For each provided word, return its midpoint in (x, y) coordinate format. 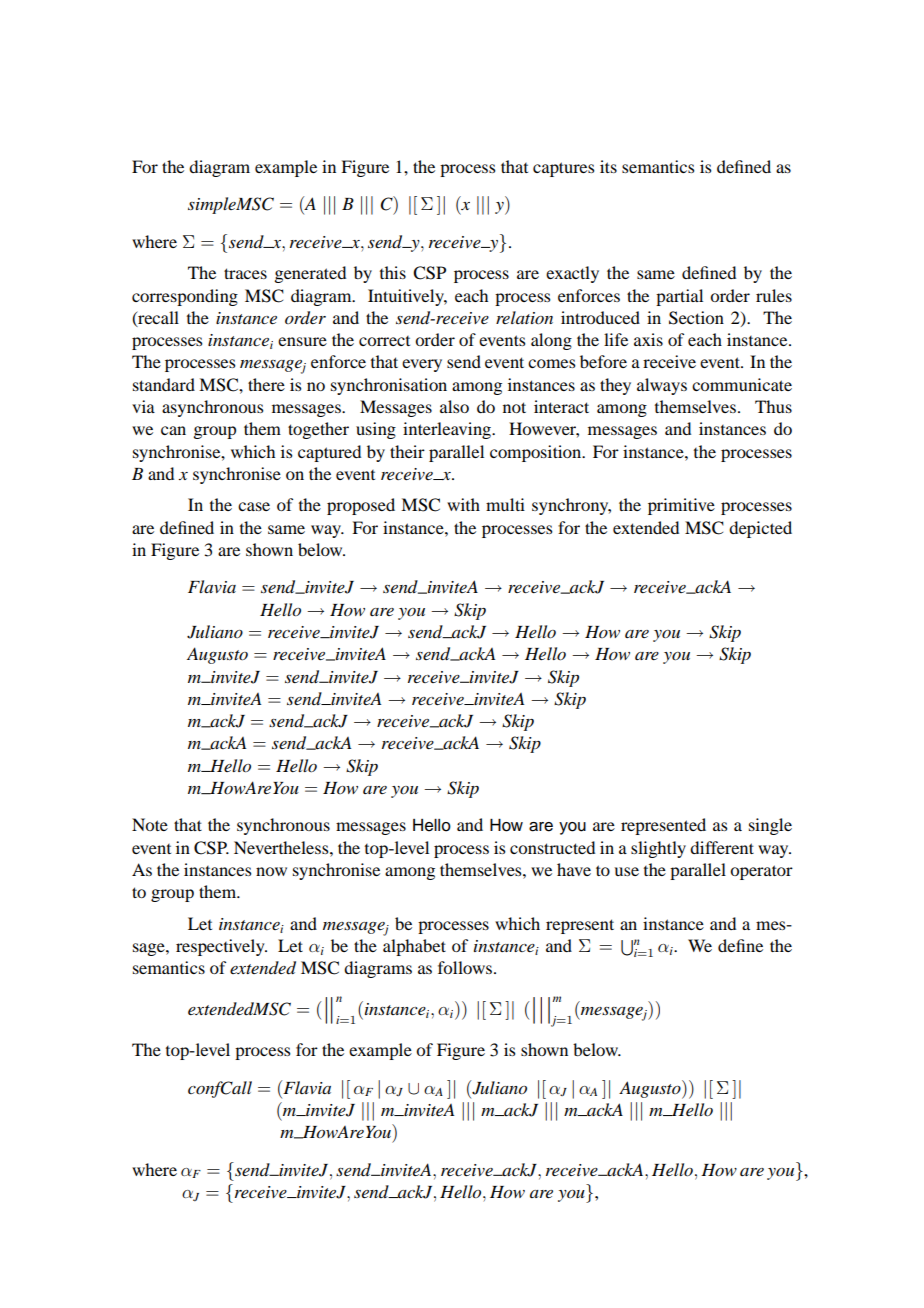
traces (245, 273)
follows (465, 967)
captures (563, 169)
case (254, 506)
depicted (760, 529)
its (608, 166)
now (271, 871)
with (463, 504)
